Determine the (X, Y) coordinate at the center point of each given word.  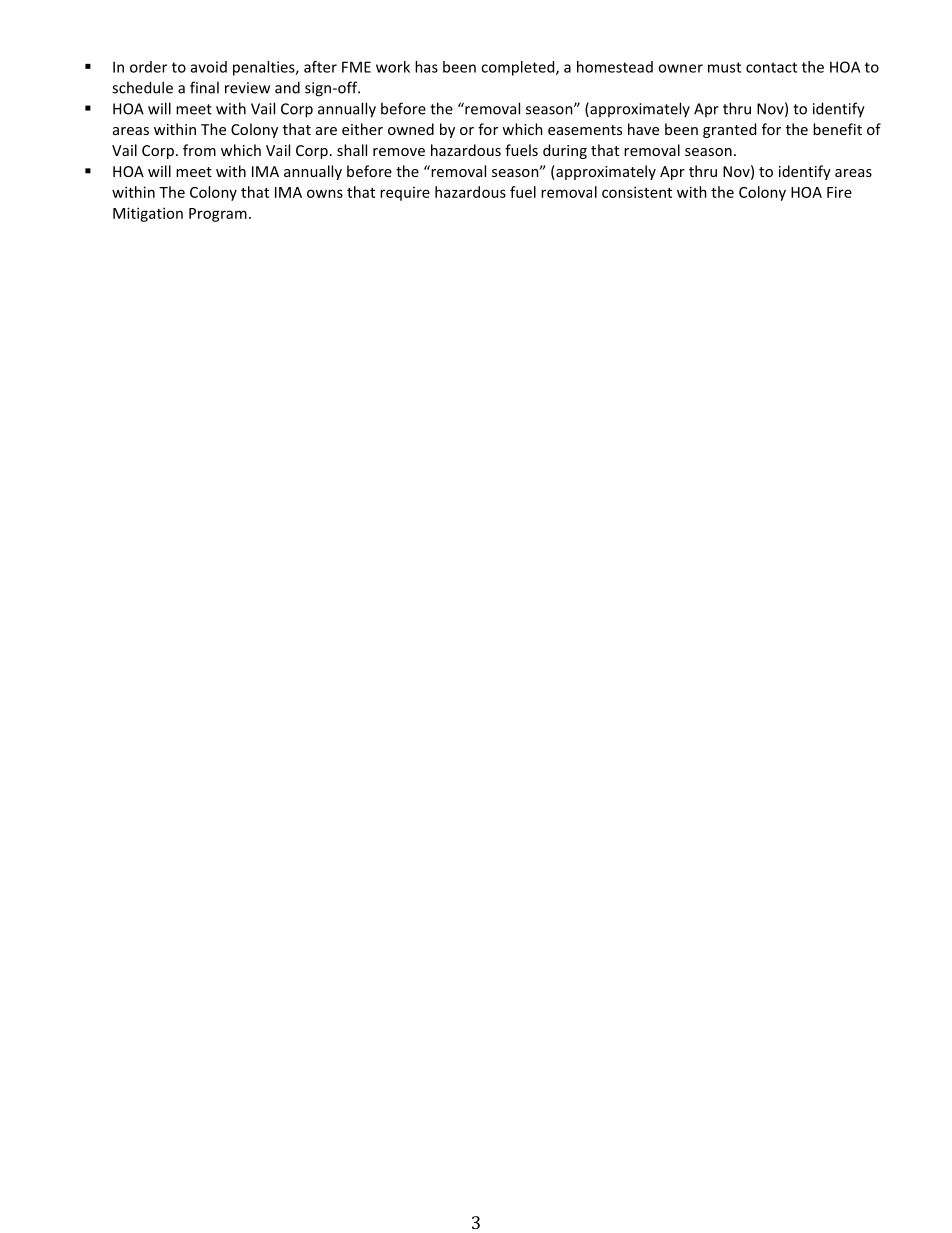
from (199, 150)
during (565, 151)
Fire (839, 192)
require (405, 194)
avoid (209, 67)
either (362, 129)
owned (411, 129)
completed (519, 68)
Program (218, 215)
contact (771, 67)
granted (729, 130)
